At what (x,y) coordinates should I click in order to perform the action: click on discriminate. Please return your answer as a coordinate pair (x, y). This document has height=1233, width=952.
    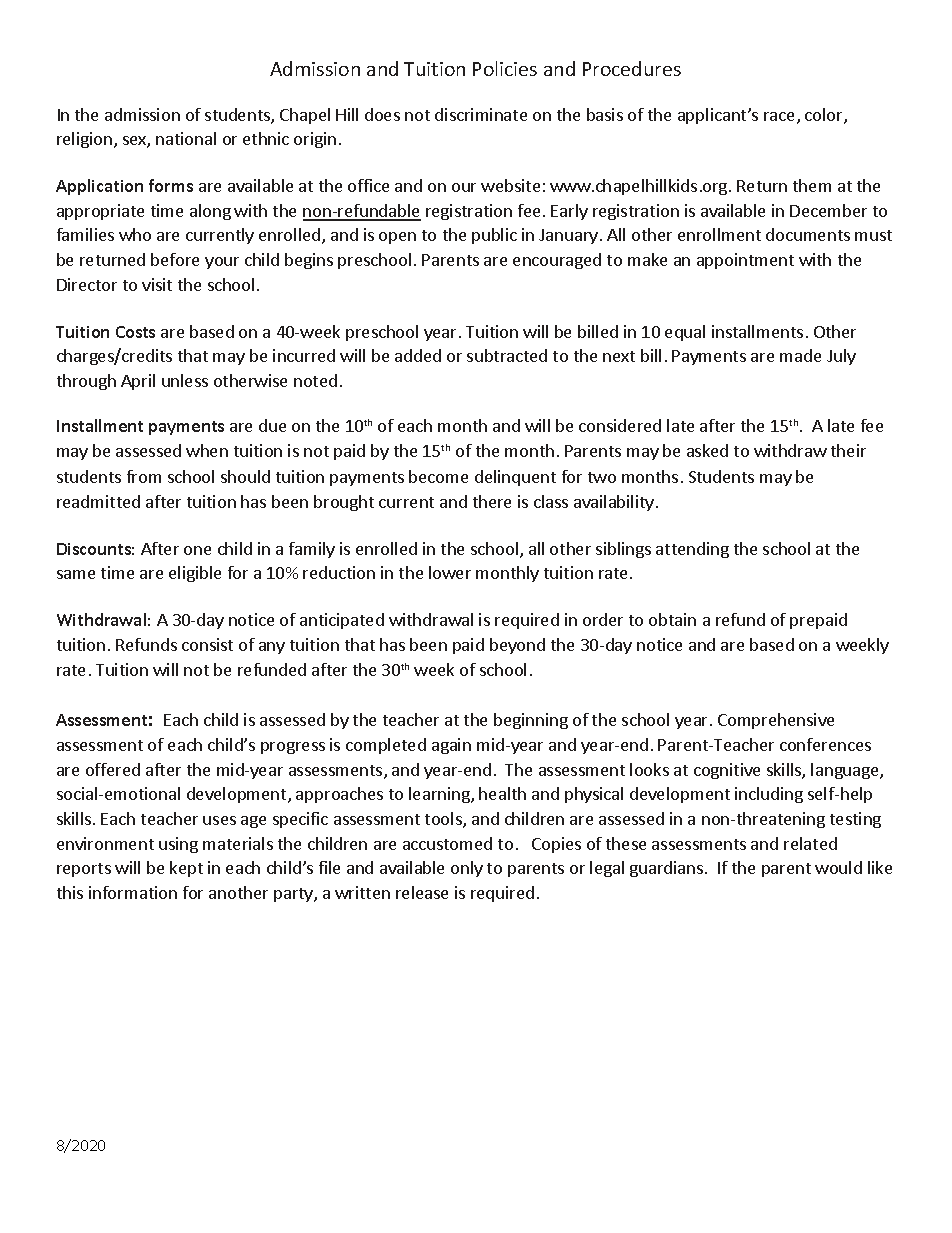
    Looking at the image, I should click on (481, 114).
